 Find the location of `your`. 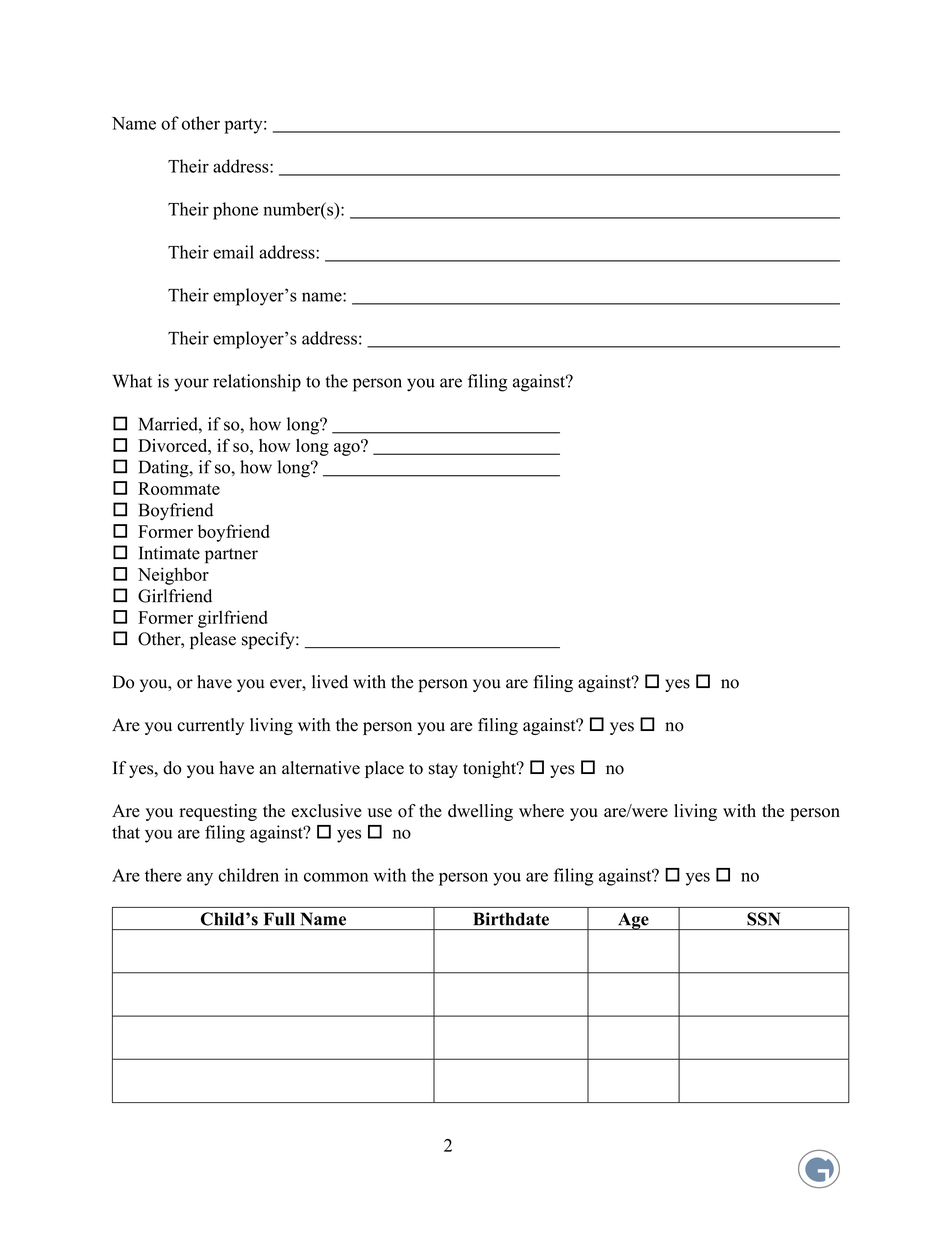

your is located at coordinates (191, 385).
